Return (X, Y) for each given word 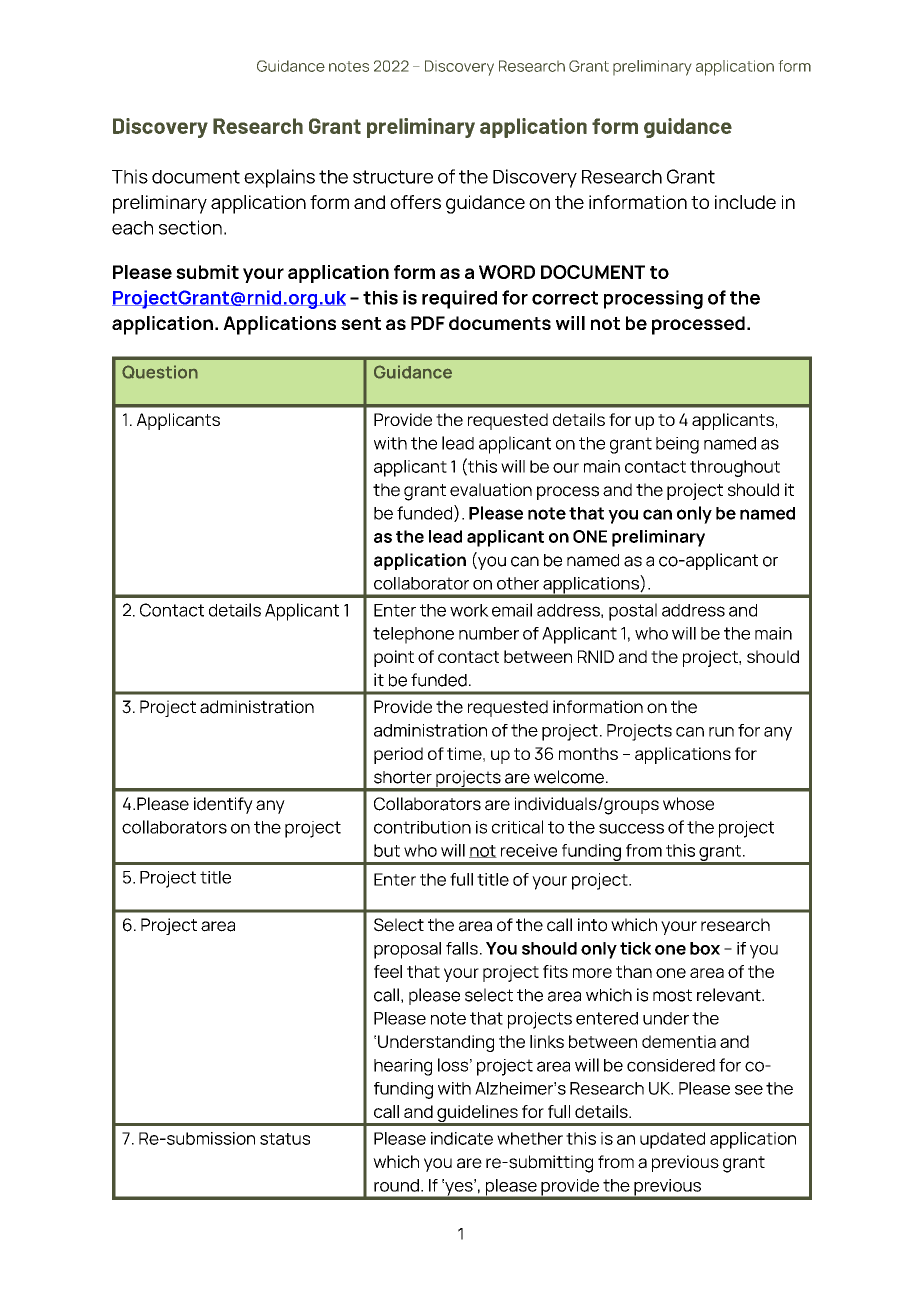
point (394, 658)
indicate (462, 1138)
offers (415, 202)
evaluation (491, 490)
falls (462, 948)
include (745, 202)
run (721, 732)
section (190, 227)
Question (160, 372)
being (677, 445)
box (705, 948)
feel (388, 971)
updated (672, 1140)
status (285, 1139)
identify (223, 805)
